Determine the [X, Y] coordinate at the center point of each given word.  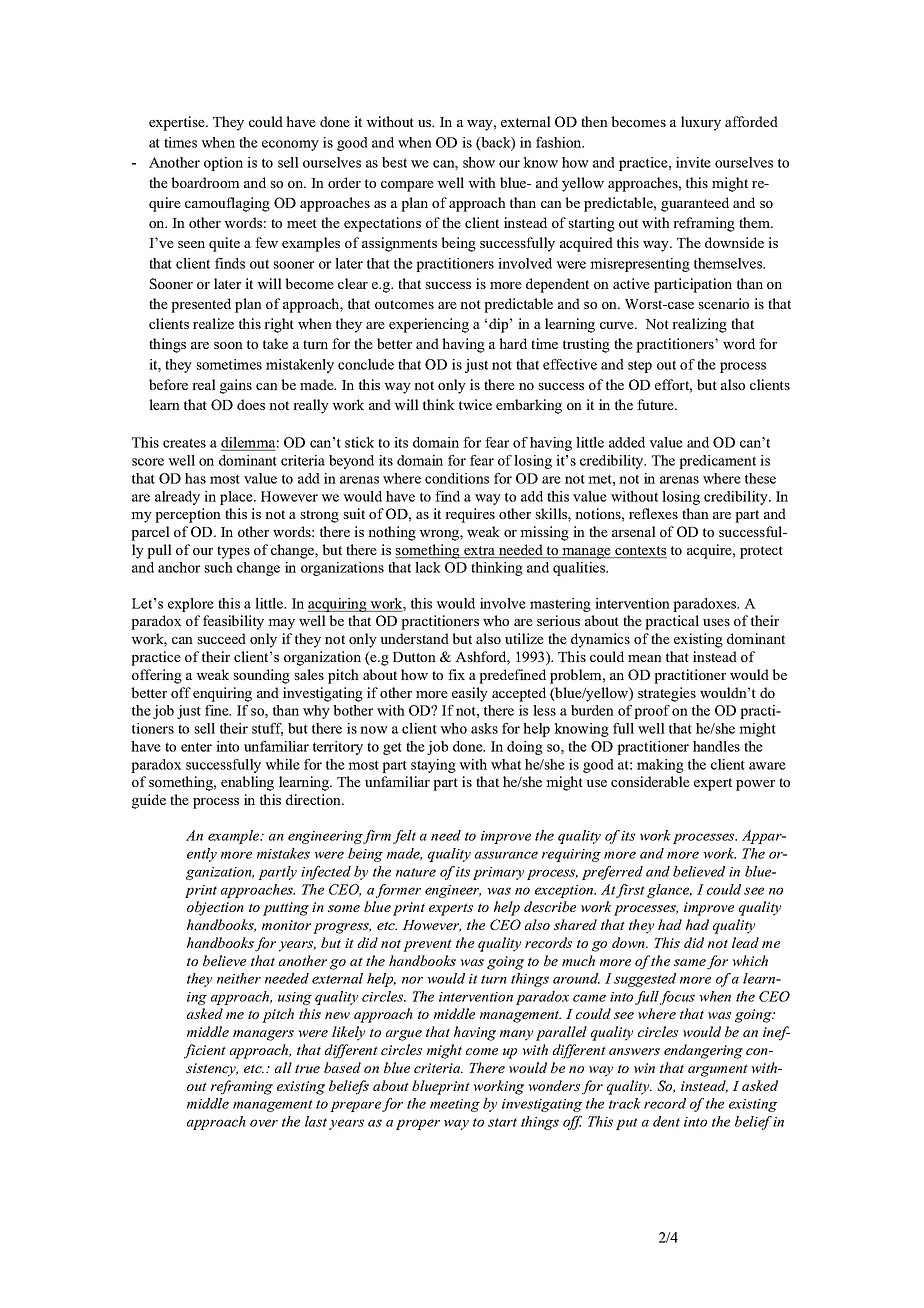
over [264, 1123]
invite [693, 162]
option [223, 164]
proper [418, 1124]
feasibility [233, 622]
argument [718, 1070]
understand [414, 638]
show [479, 162]
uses [716, 622]
